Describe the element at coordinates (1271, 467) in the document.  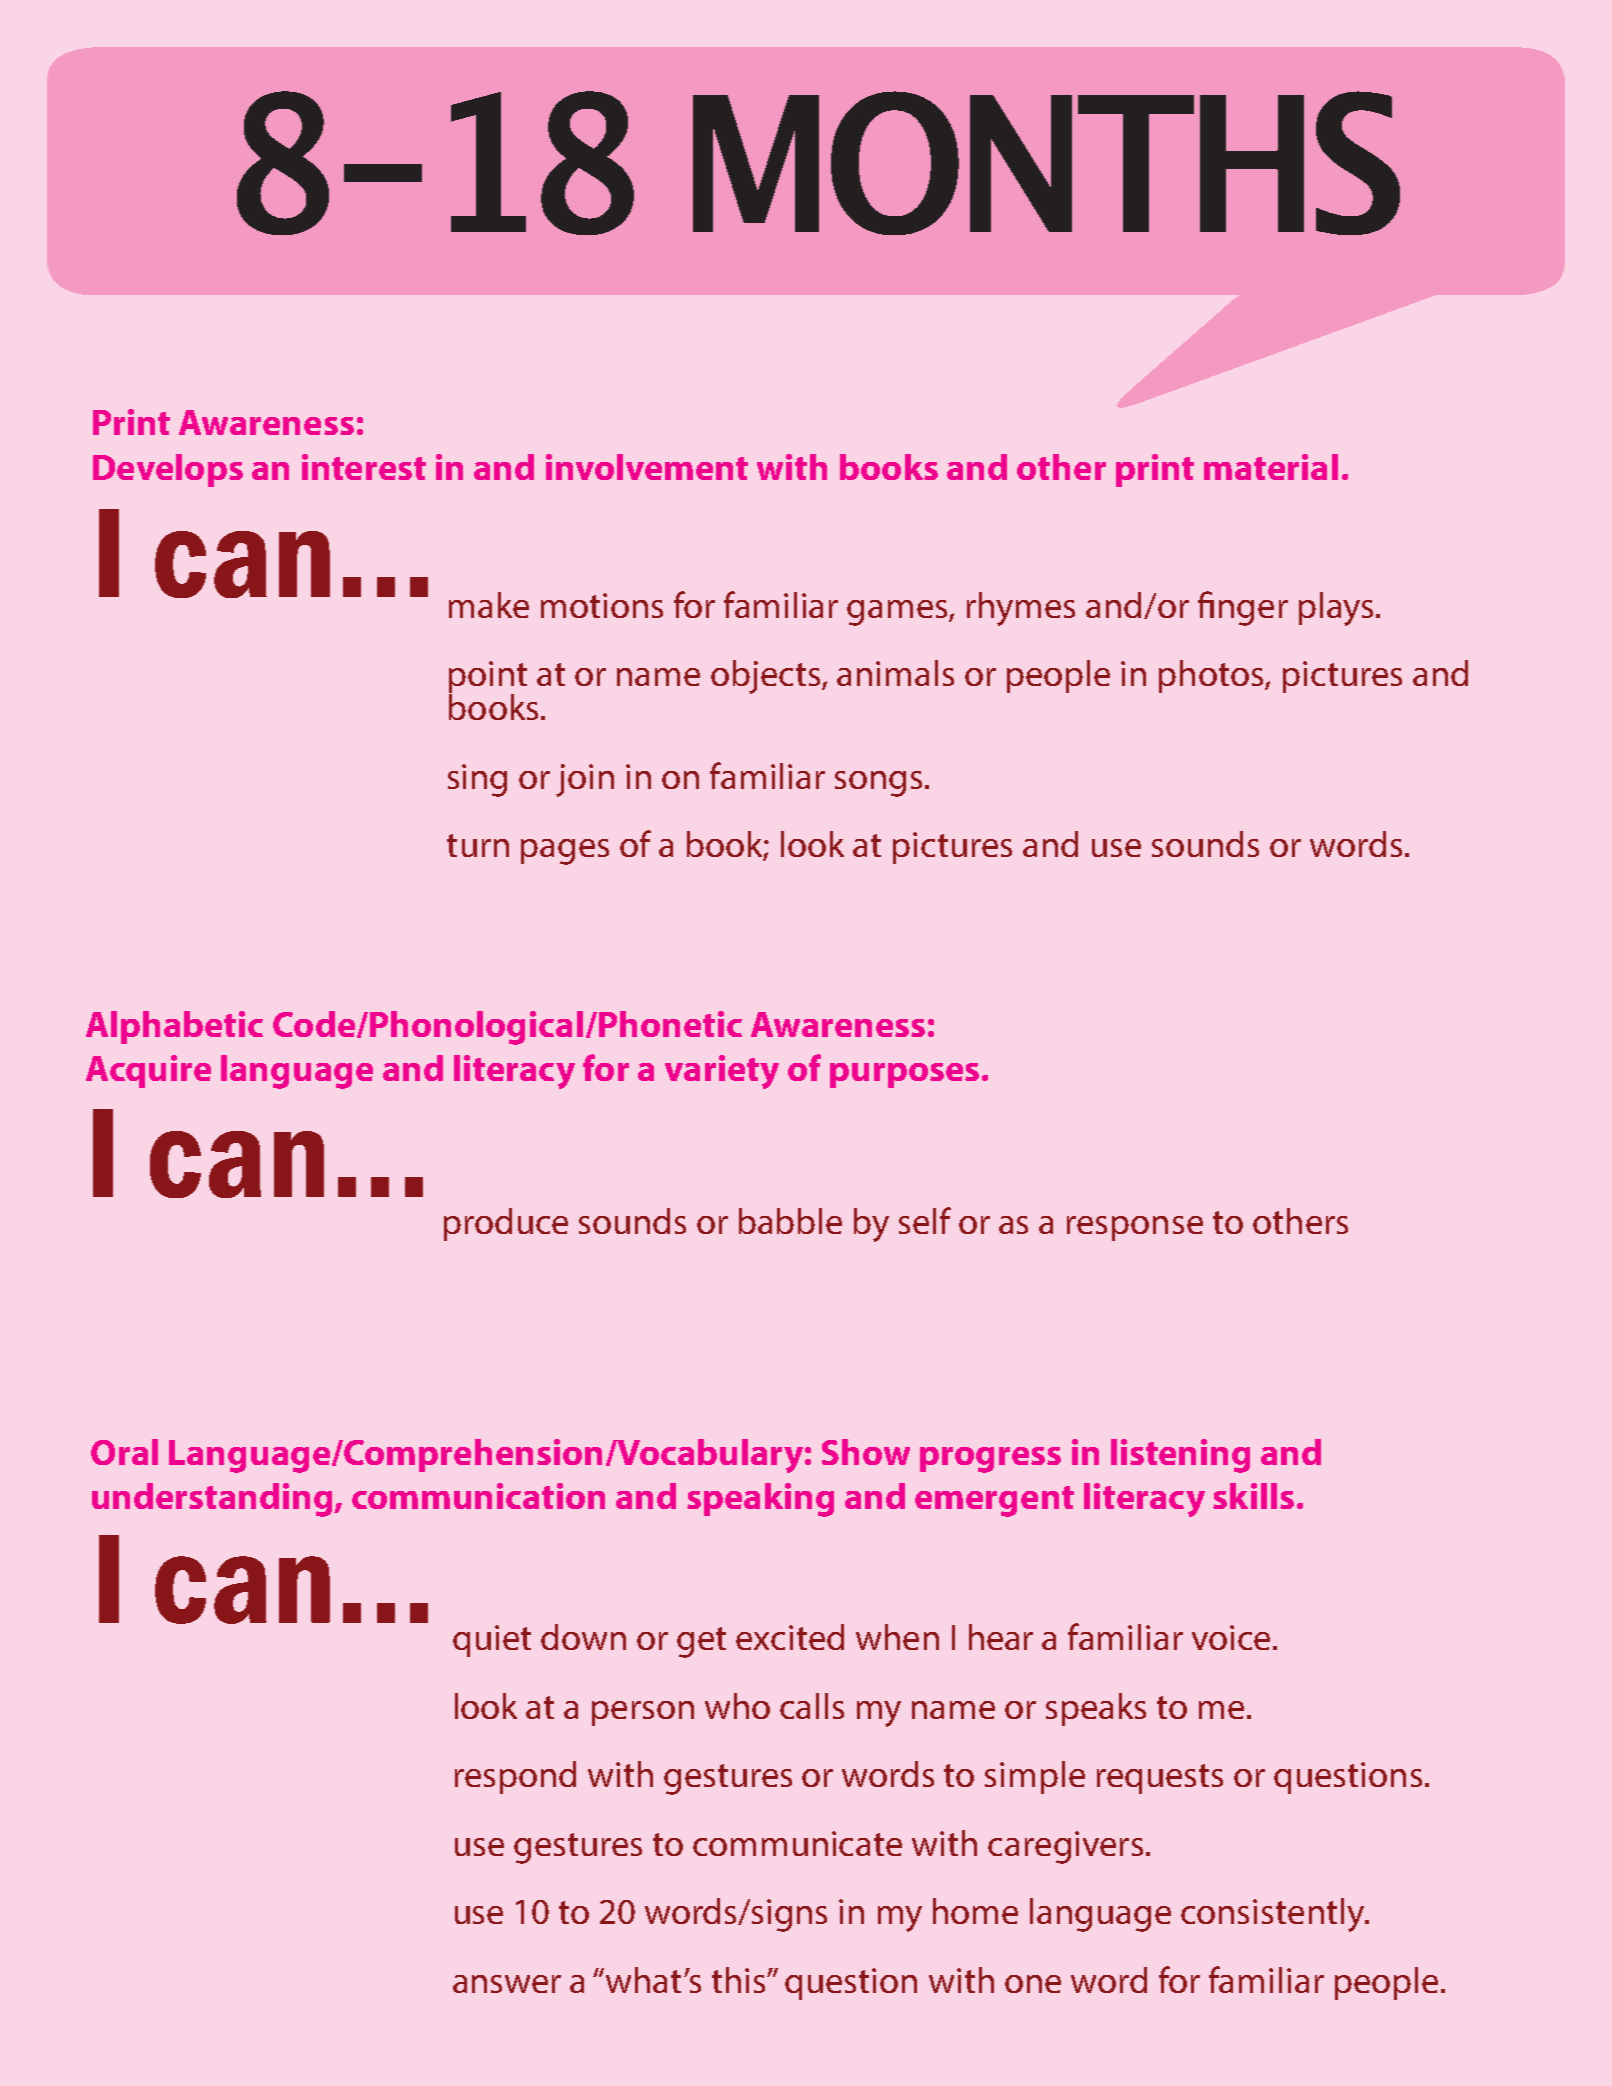
I see `material` at that location.
